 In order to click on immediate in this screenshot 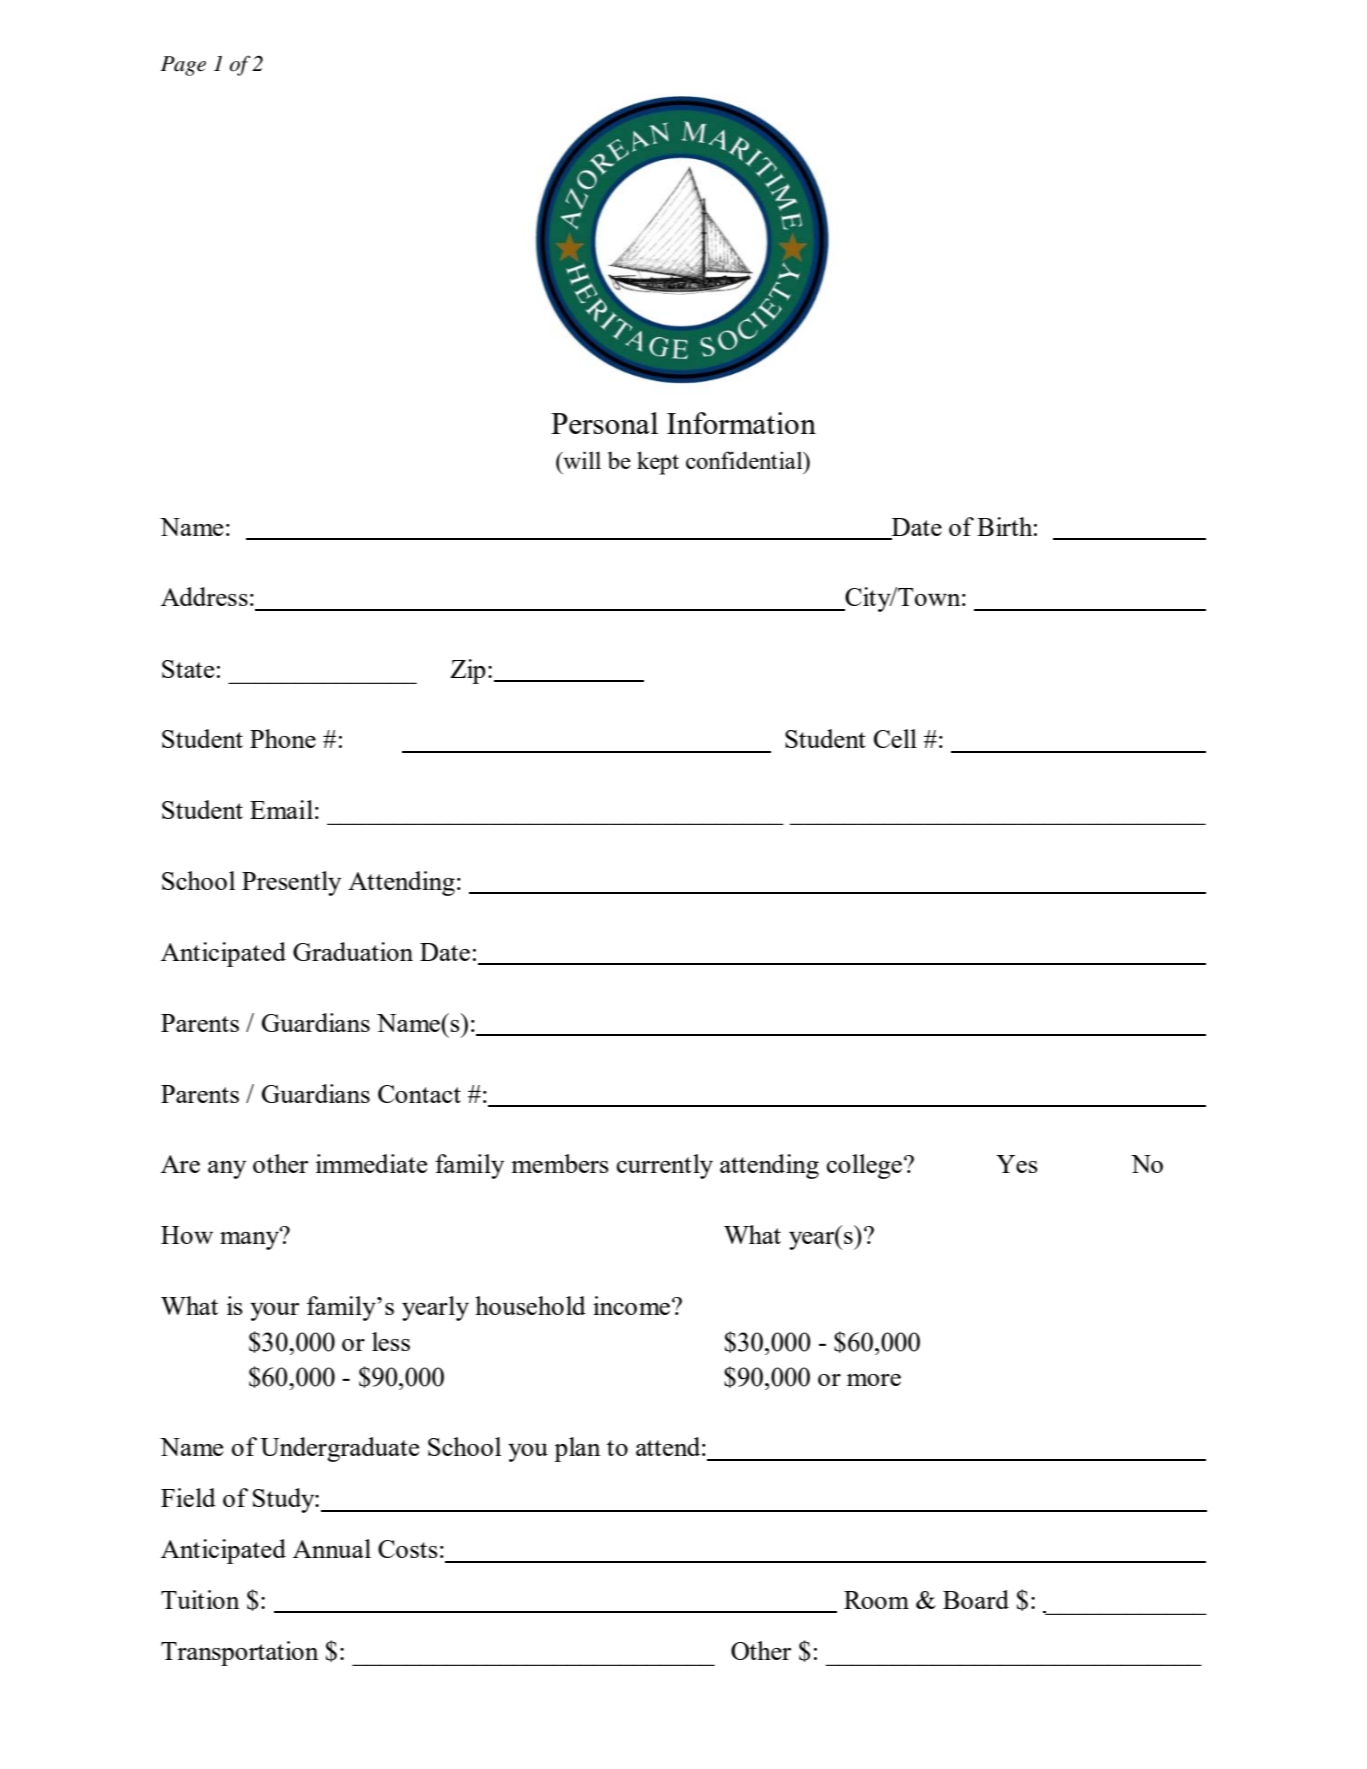, I will do `click(371, 1163)`.
